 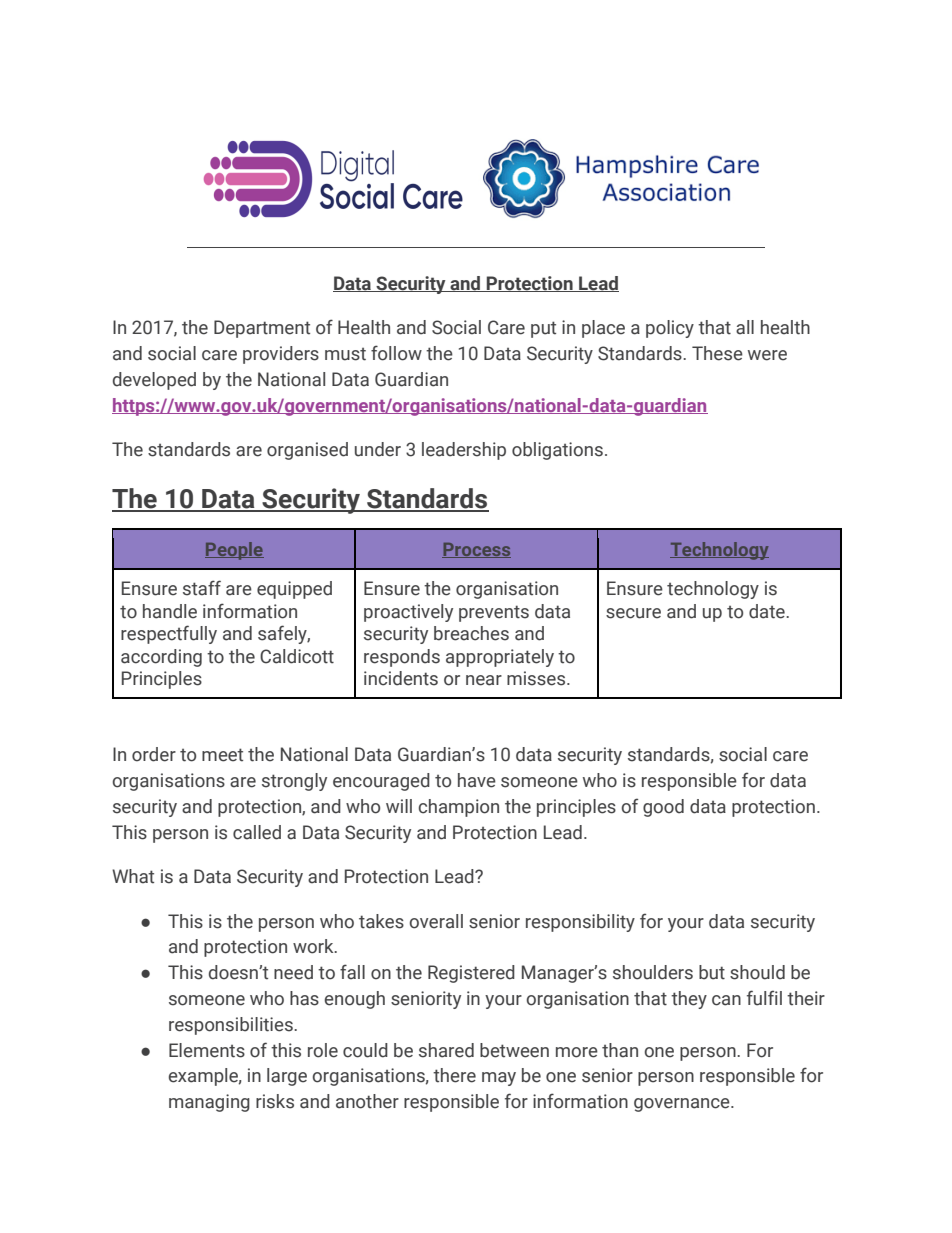 What do you see at coordinates (262, 329) in the screenshot?
I see `Department` at bounding box center [262, 329].
